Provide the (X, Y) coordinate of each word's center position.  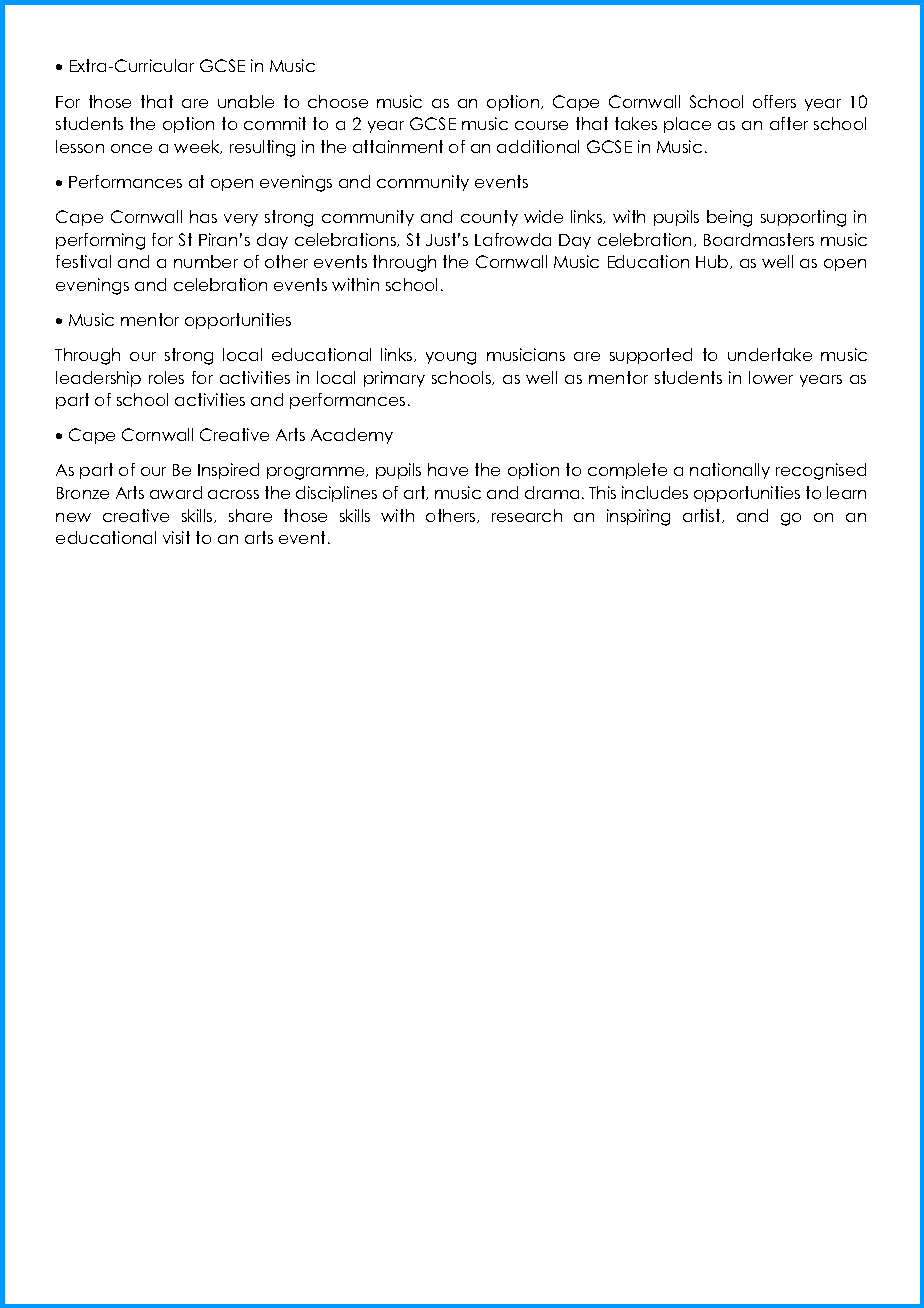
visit (176, 537)
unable (246, 101)
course (541, 125)
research (527, 515)
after (789, 123)
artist (703, 516)
